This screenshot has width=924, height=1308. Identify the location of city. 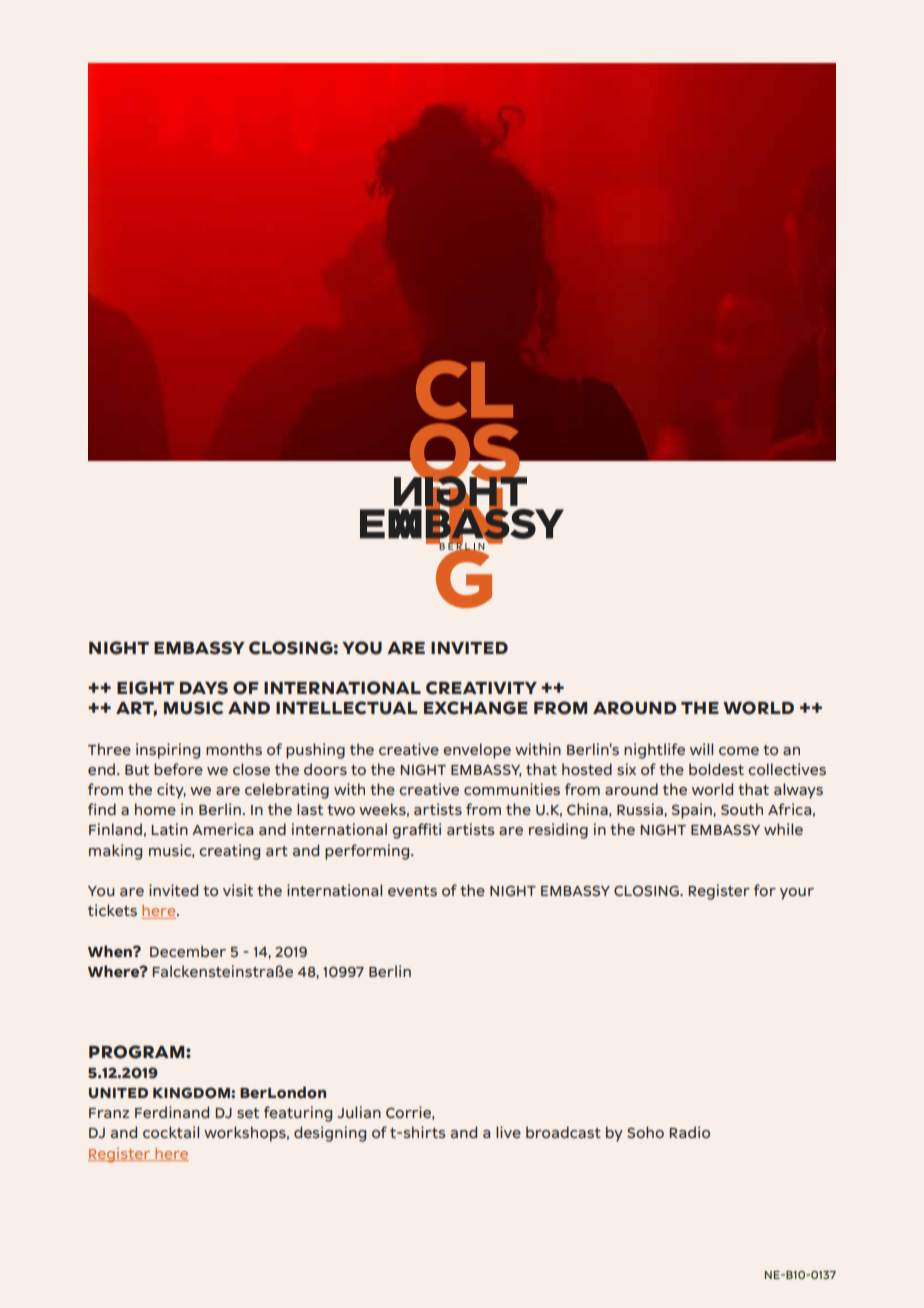
(171, 791).
